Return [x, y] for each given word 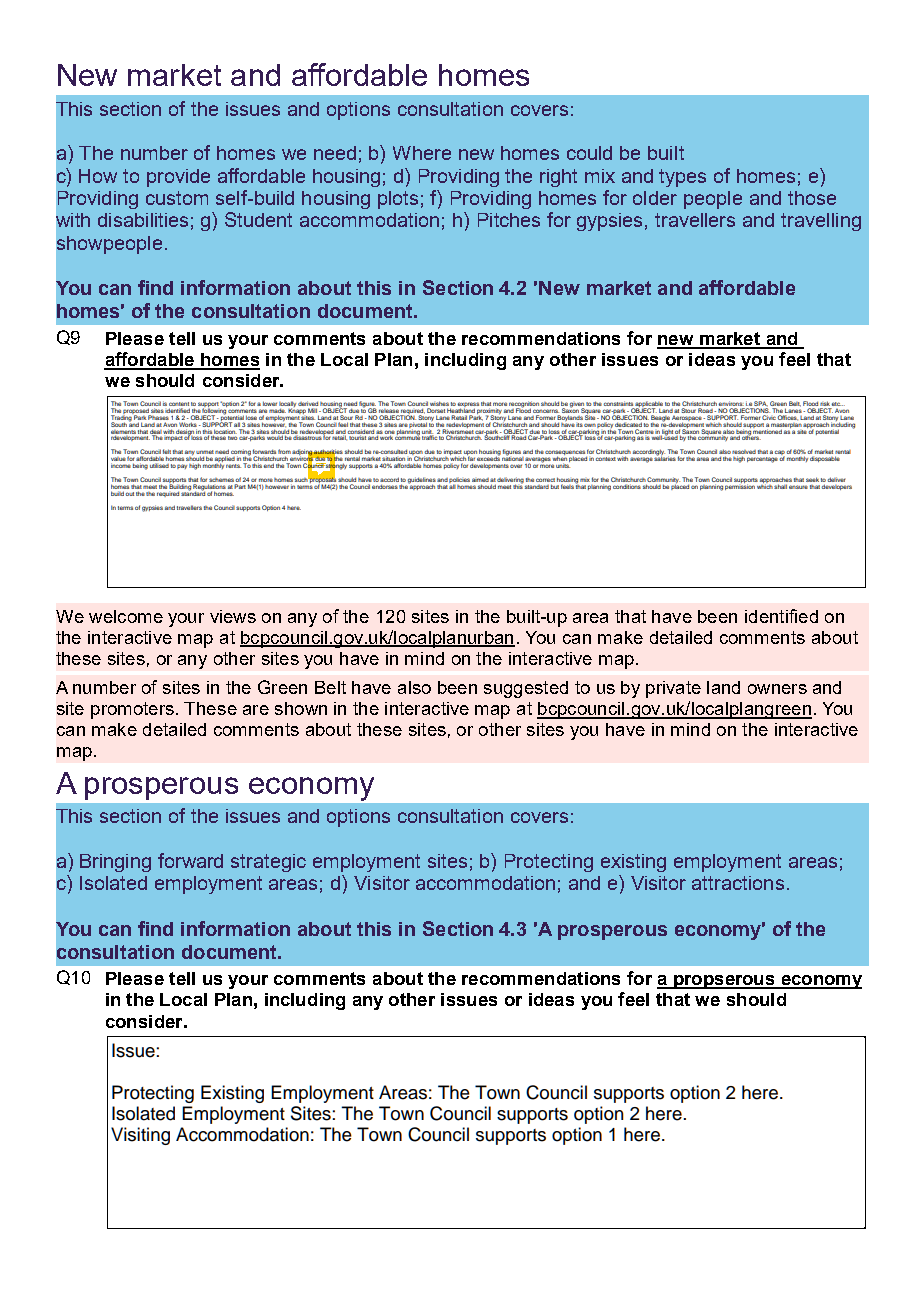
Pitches [509, 220]
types [682, 178]
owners [777, 689]
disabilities [143, 220]
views [233, 616]
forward [190, 860]
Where [422, 153]
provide [178, 178]
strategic [268, 863]
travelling [821, 222]
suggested [526, 689]
